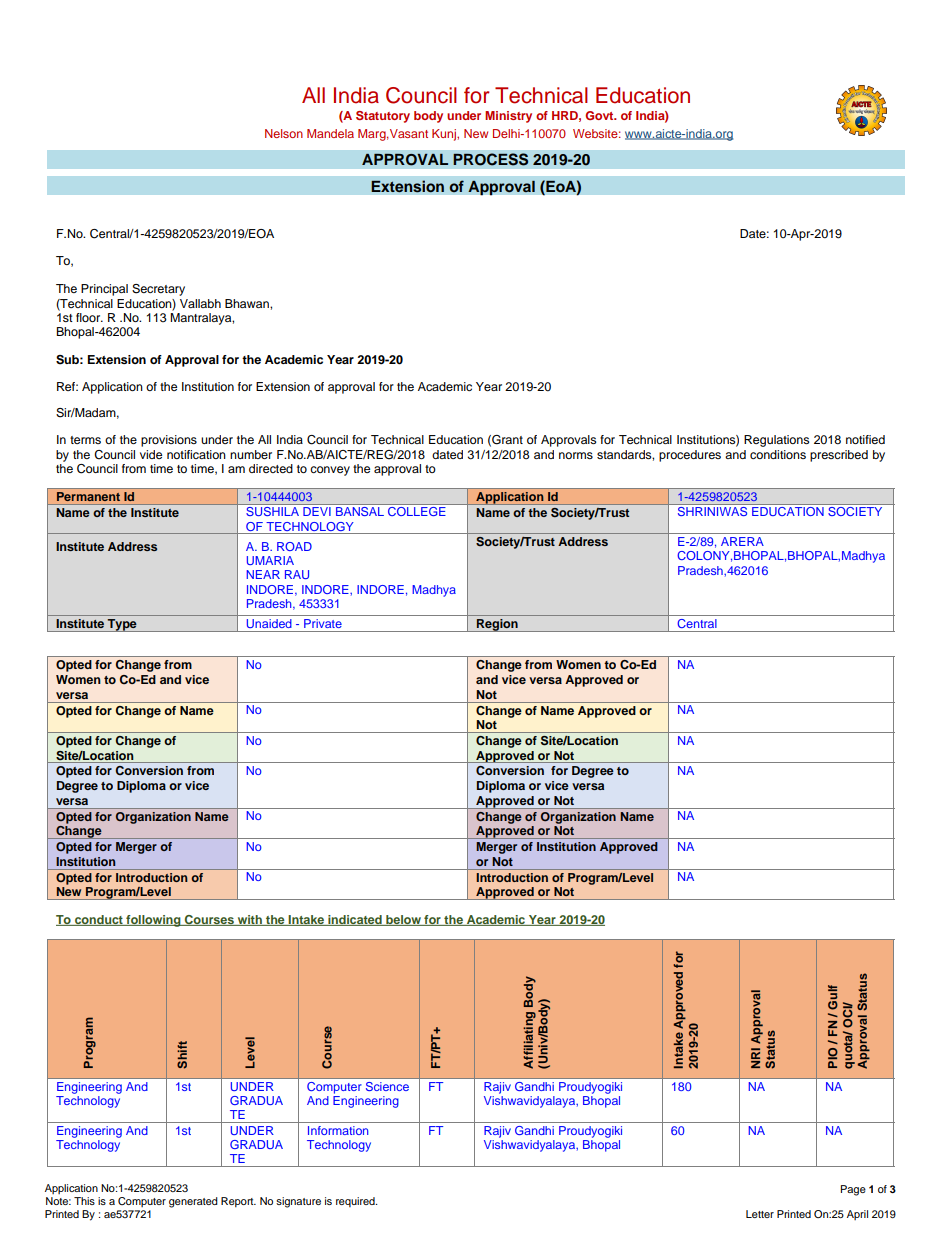 Image resolution: width=952 pixels, height=1233 pixels. I want to click on Page, so click(853, 1190).
